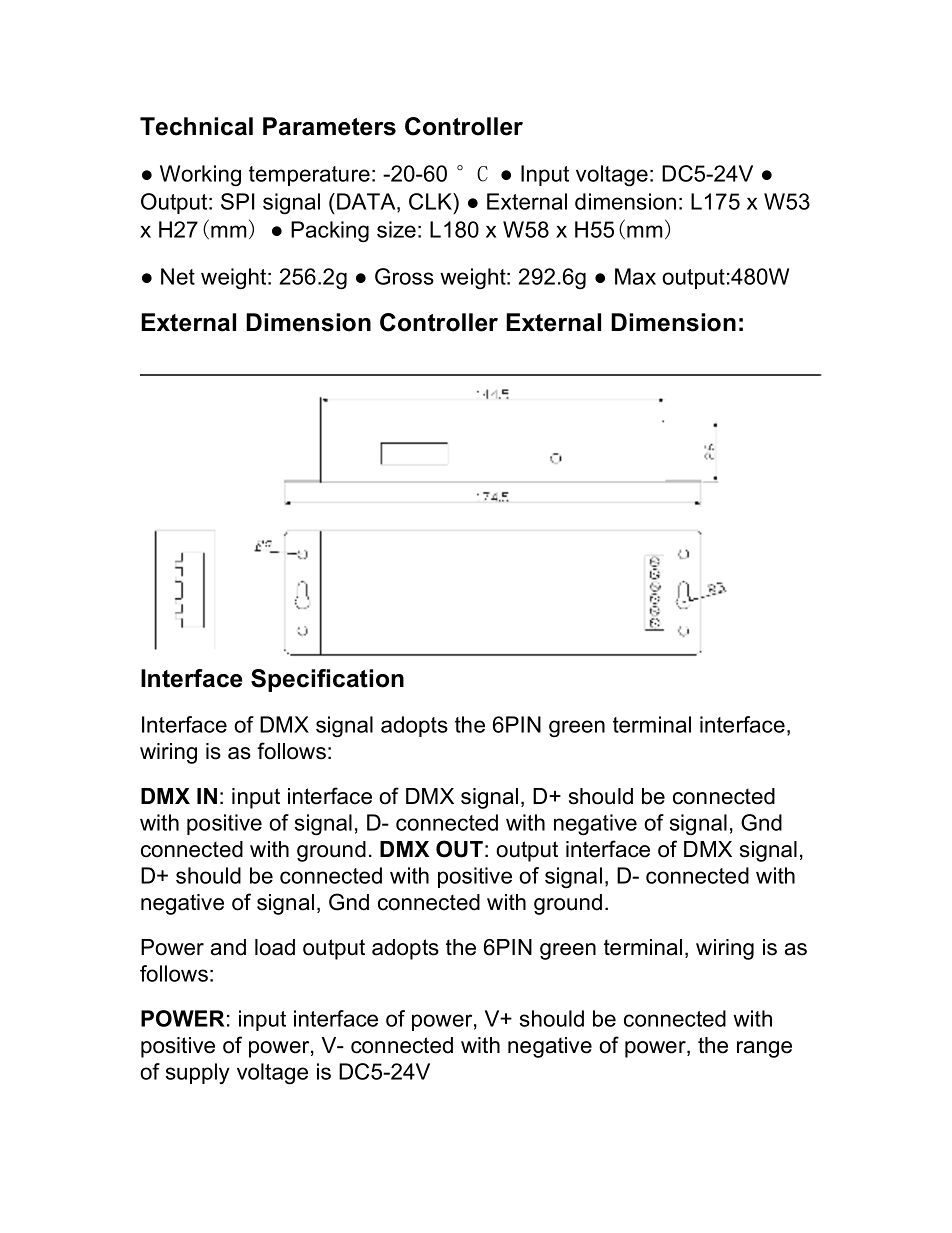 The image size is (952, 1233). Describe the element at coordinates (764, 1049) in the screenshot. I see `range` at that location.
